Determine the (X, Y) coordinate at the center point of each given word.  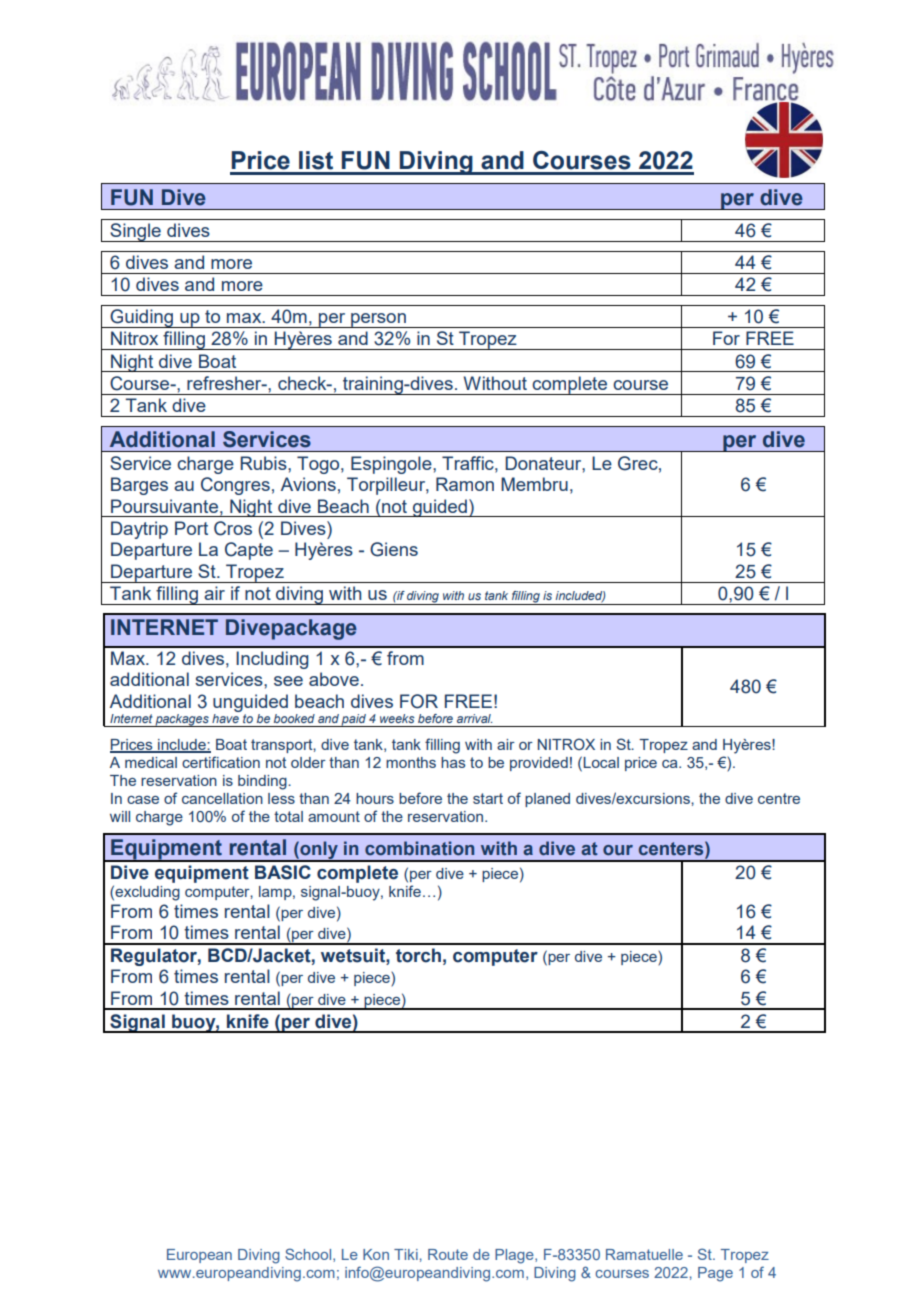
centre (779, 798)
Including (272, 660)
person (378, 320)
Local (601, 762)
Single (135, 232)
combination (419, 848)
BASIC (283, 872)
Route (448, 1254)
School (309, 1255)
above (334, 679)
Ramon (465, 484)
